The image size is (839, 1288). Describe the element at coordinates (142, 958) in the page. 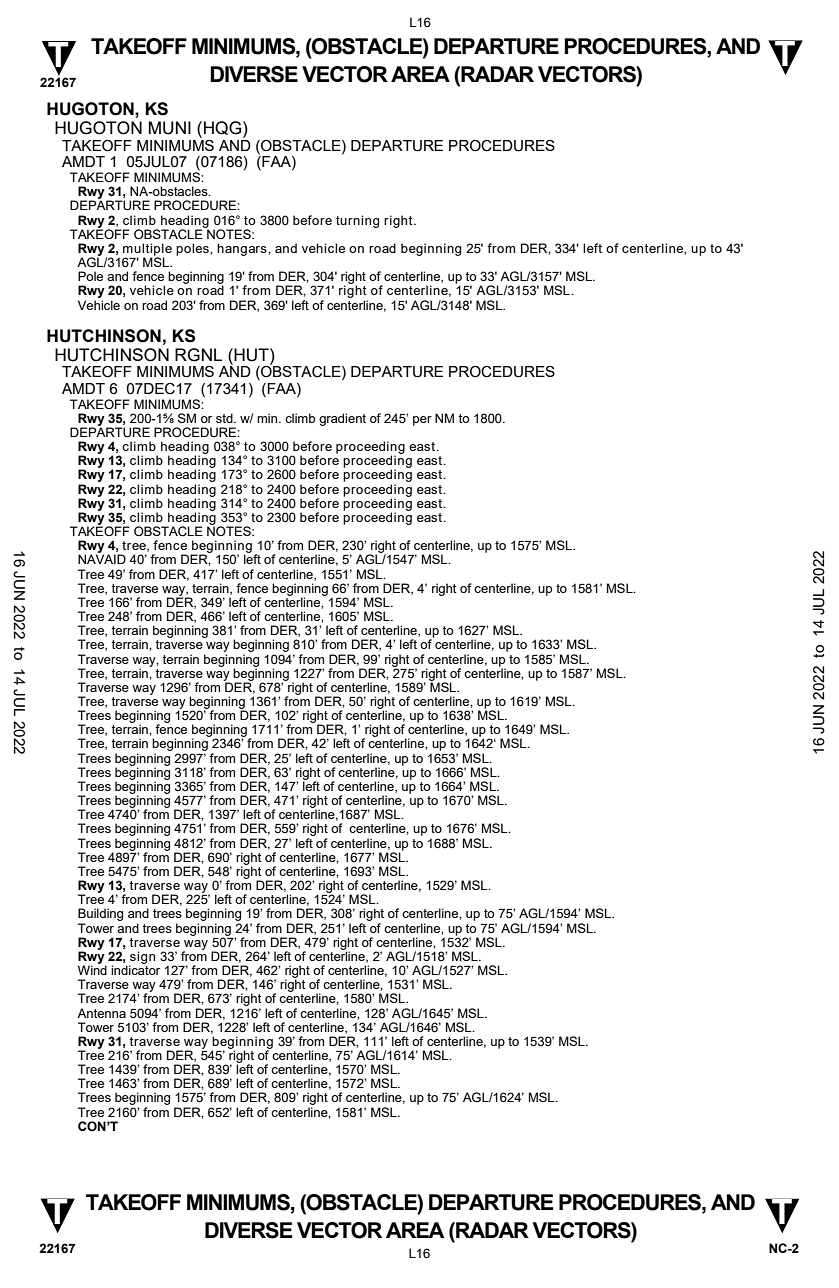

I see `sign` at that location.
